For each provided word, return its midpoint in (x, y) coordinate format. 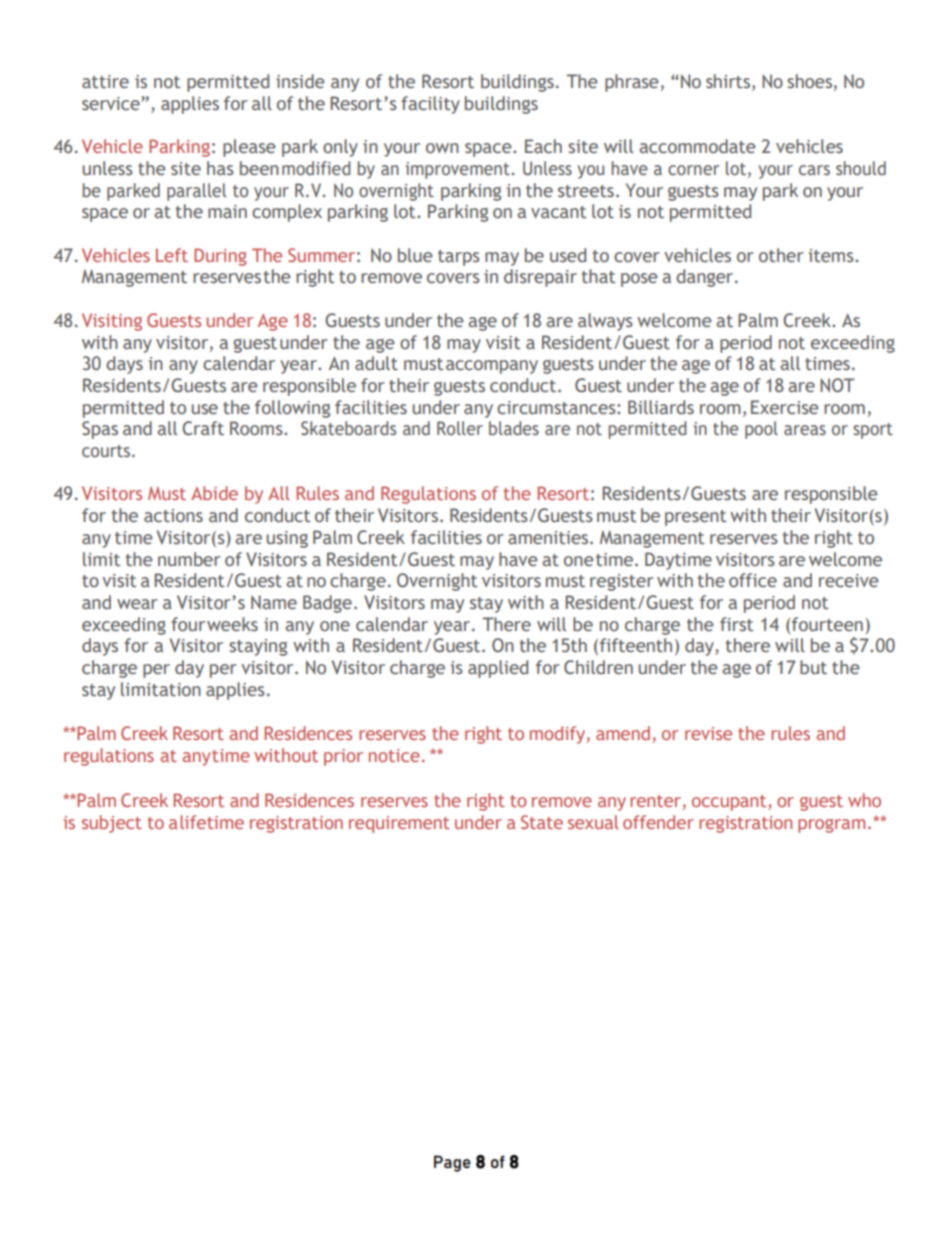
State (542, 822)
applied (498, 669)
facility (430, 105)
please (249, 148)
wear (137, 604)
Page (452, 1163)
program (831, 826)
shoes (809, 81)
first (736, 624)
